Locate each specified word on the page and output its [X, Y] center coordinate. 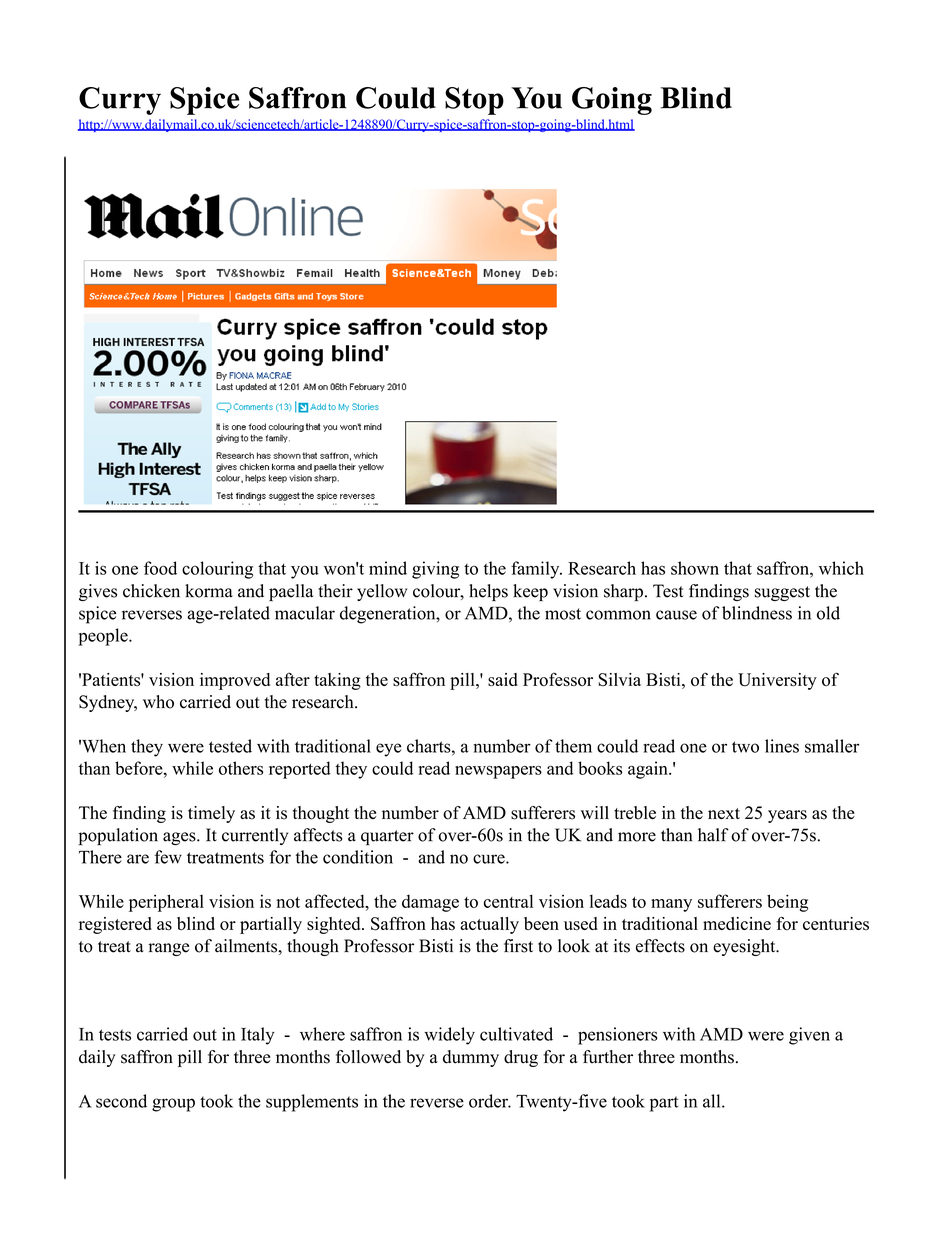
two [745, 747]
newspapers [498, 772]
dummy [471, 1058]
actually [489, 925]
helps [488, 592]
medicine [737, 923]
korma [209, 591]
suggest [782, 593]
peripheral [166, 903]
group [173, 1105]
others [241, 768]
